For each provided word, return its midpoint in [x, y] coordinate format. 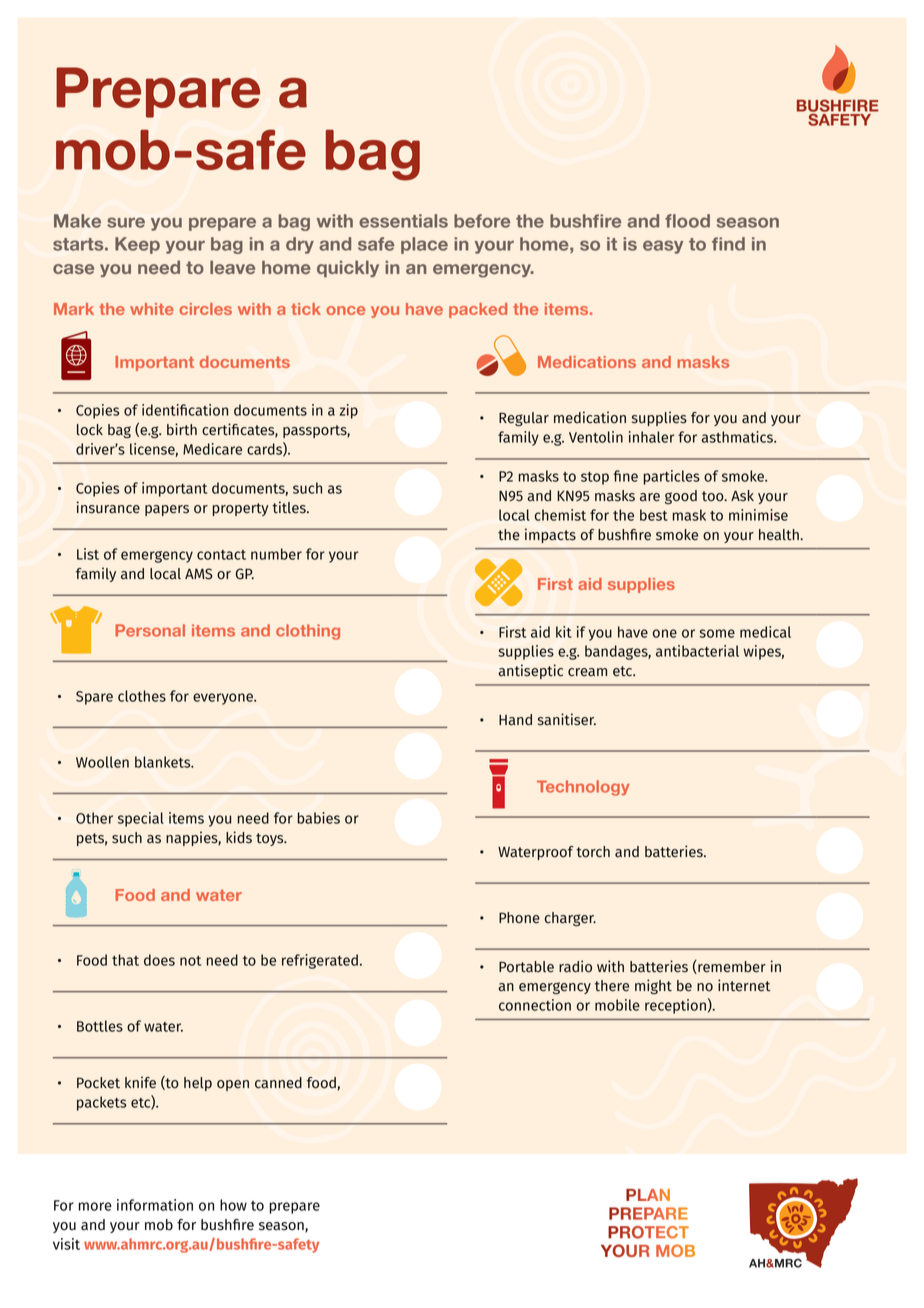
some [717, 633]
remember [731, 967]
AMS [199, 574]
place [424, 245]
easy [663, 247]
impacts [550, 535]
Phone [519, 918]
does [159, 960]
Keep [137, 245]
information [155, 1205]
